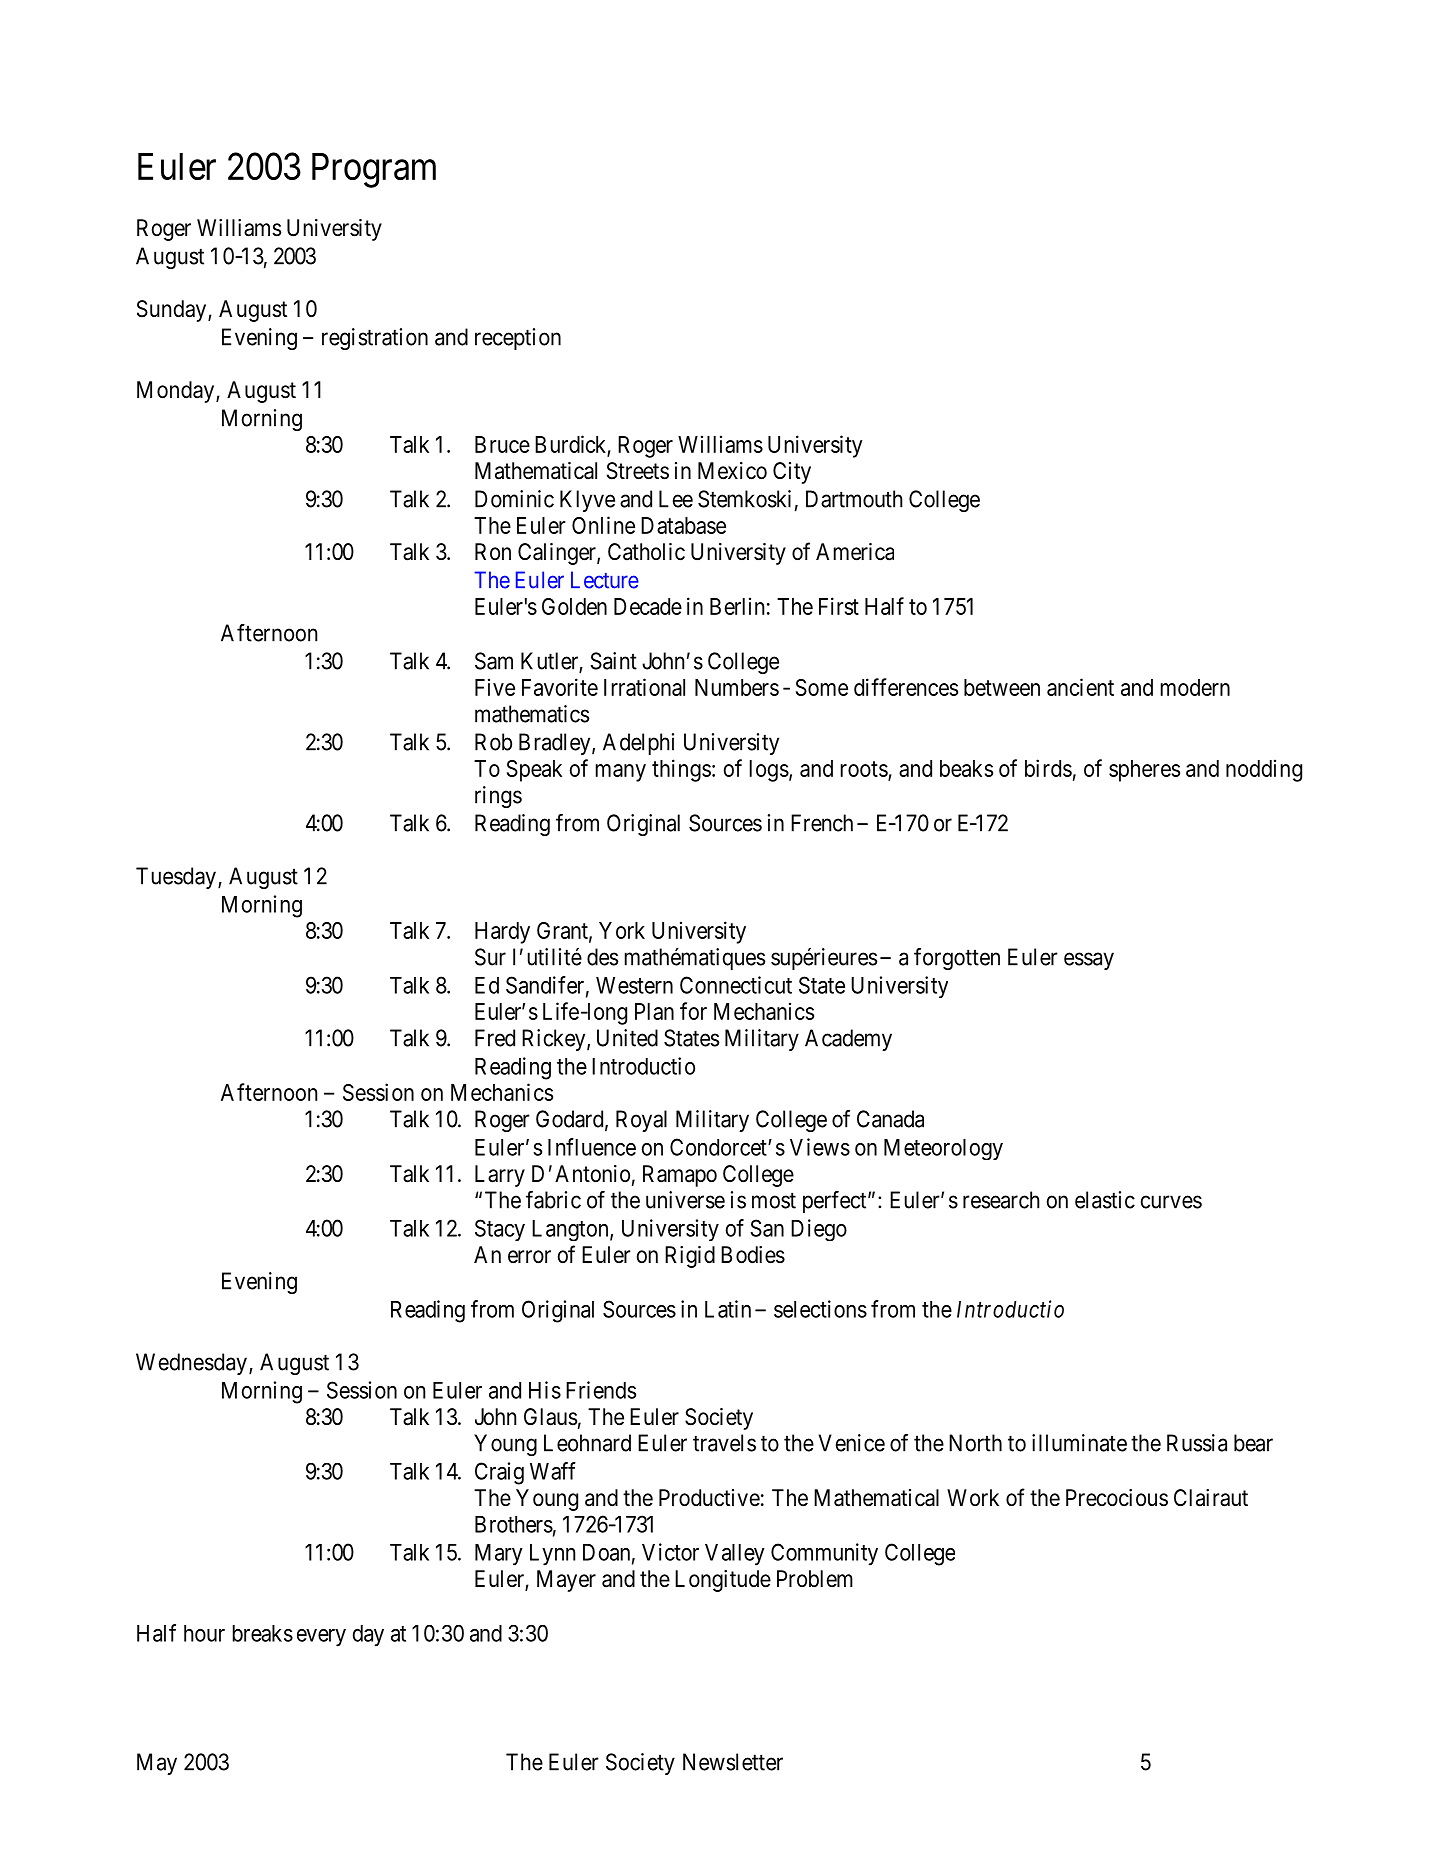  Describe the element at coordinates (500, 1230) in the page. I see `Stacy` at that location.
